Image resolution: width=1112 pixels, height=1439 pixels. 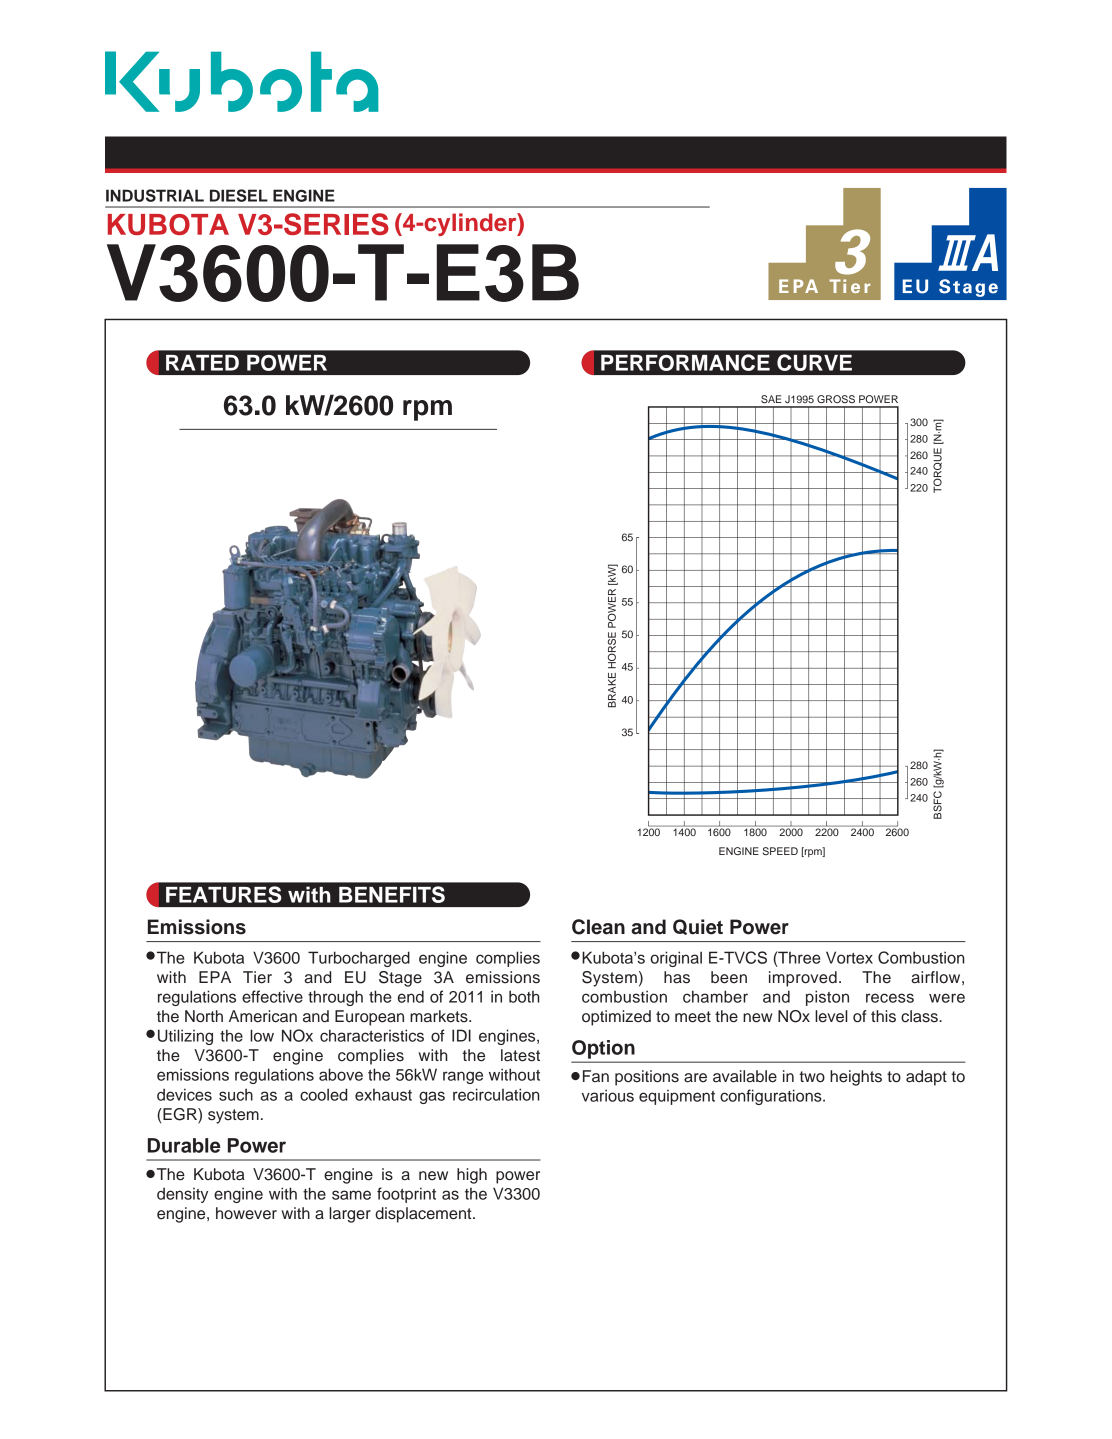 What do you see at coordinates (685, 362) in the page?
I see `PERFORMANCE` at bounding box center [685, 362].
